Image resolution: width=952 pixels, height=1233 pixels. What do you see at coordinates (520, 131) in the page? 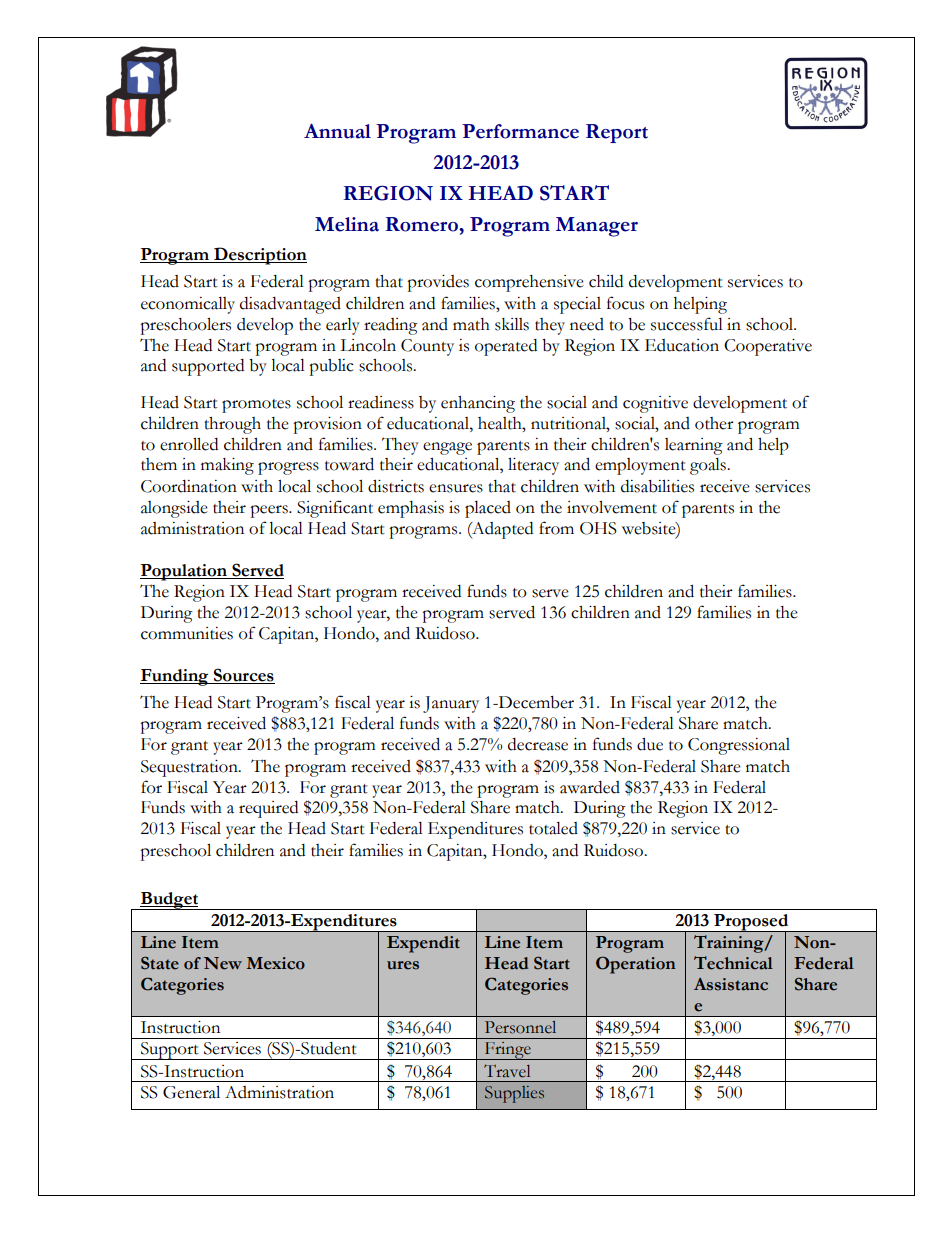
I see `Performance` at bounding box center [520, 131].
